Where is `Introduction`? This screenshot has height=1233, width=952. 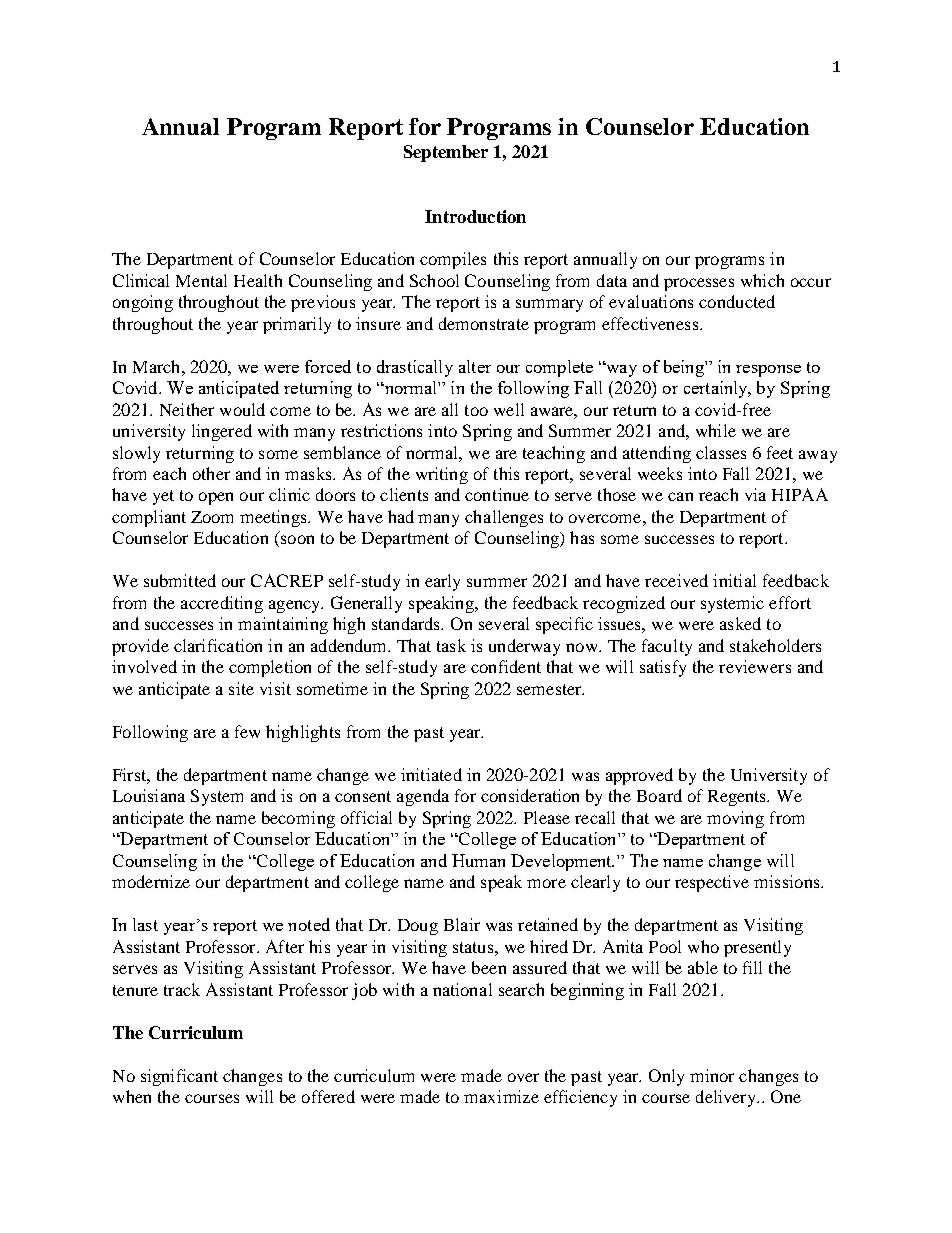
Introduction is located at coordinates (475, 216).
